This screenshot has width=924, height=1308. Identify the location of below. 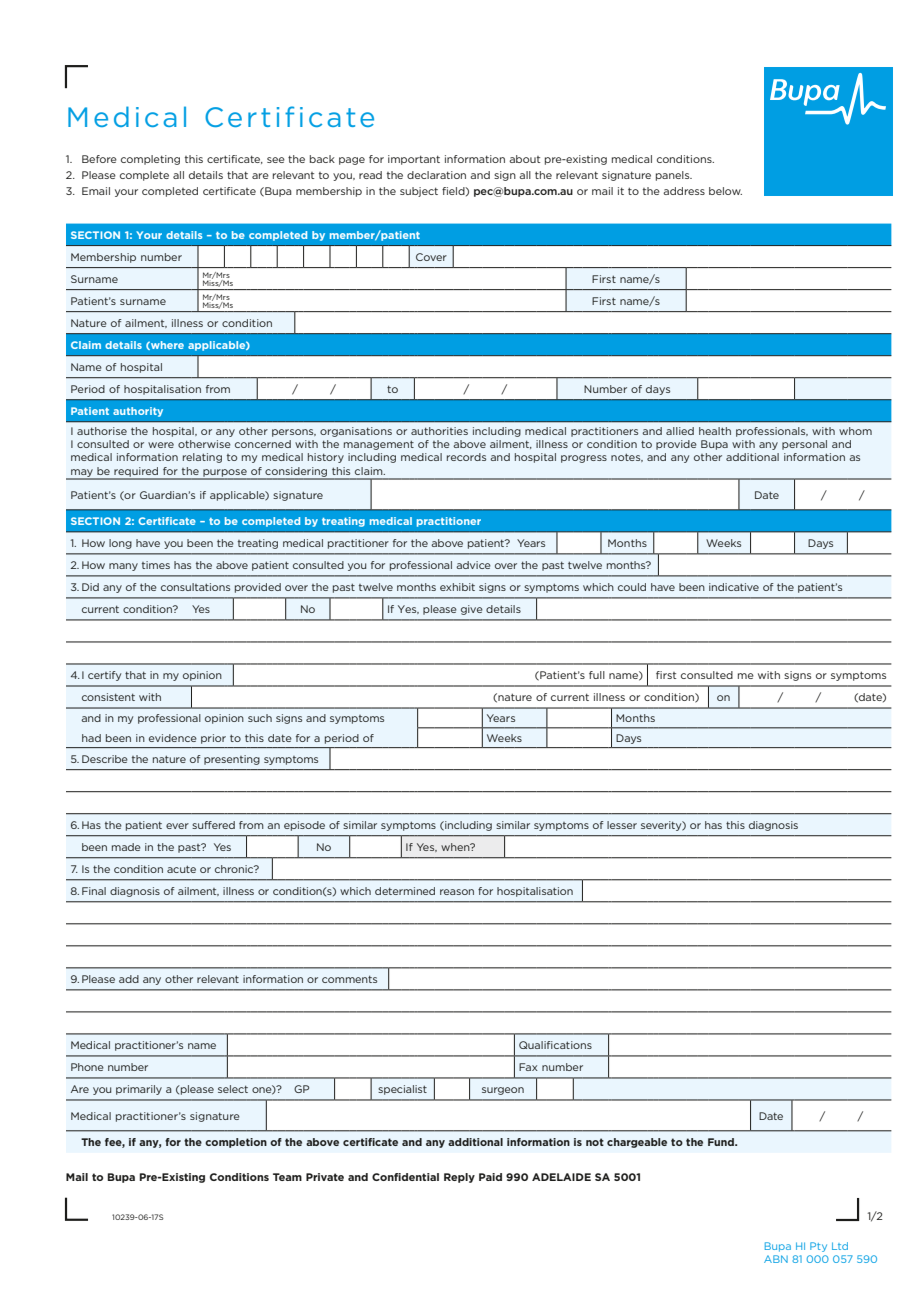
(725, 191).
